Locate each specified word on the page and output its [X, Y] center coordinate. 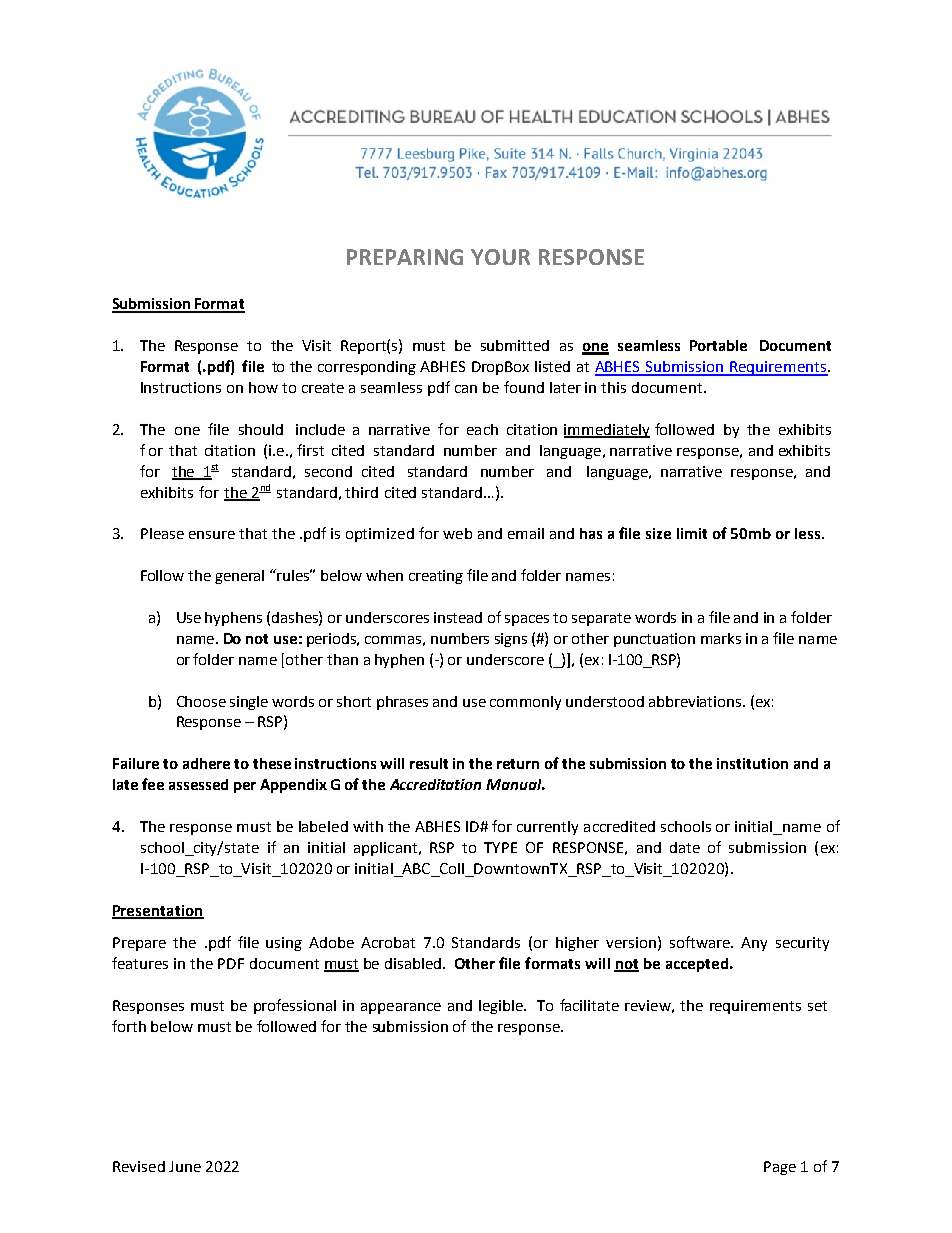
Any [754, 944]
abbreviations [696, 701]
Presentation [158, 911]
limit [692, 533]
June [185, 1166]
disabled [413, 963]
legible [502, 1007]
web [457, 533]
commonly [525, 703]
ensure [212, 535]
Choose [201, 701]
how [263, 387]
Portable [718, 345]
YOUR [500, 257]
